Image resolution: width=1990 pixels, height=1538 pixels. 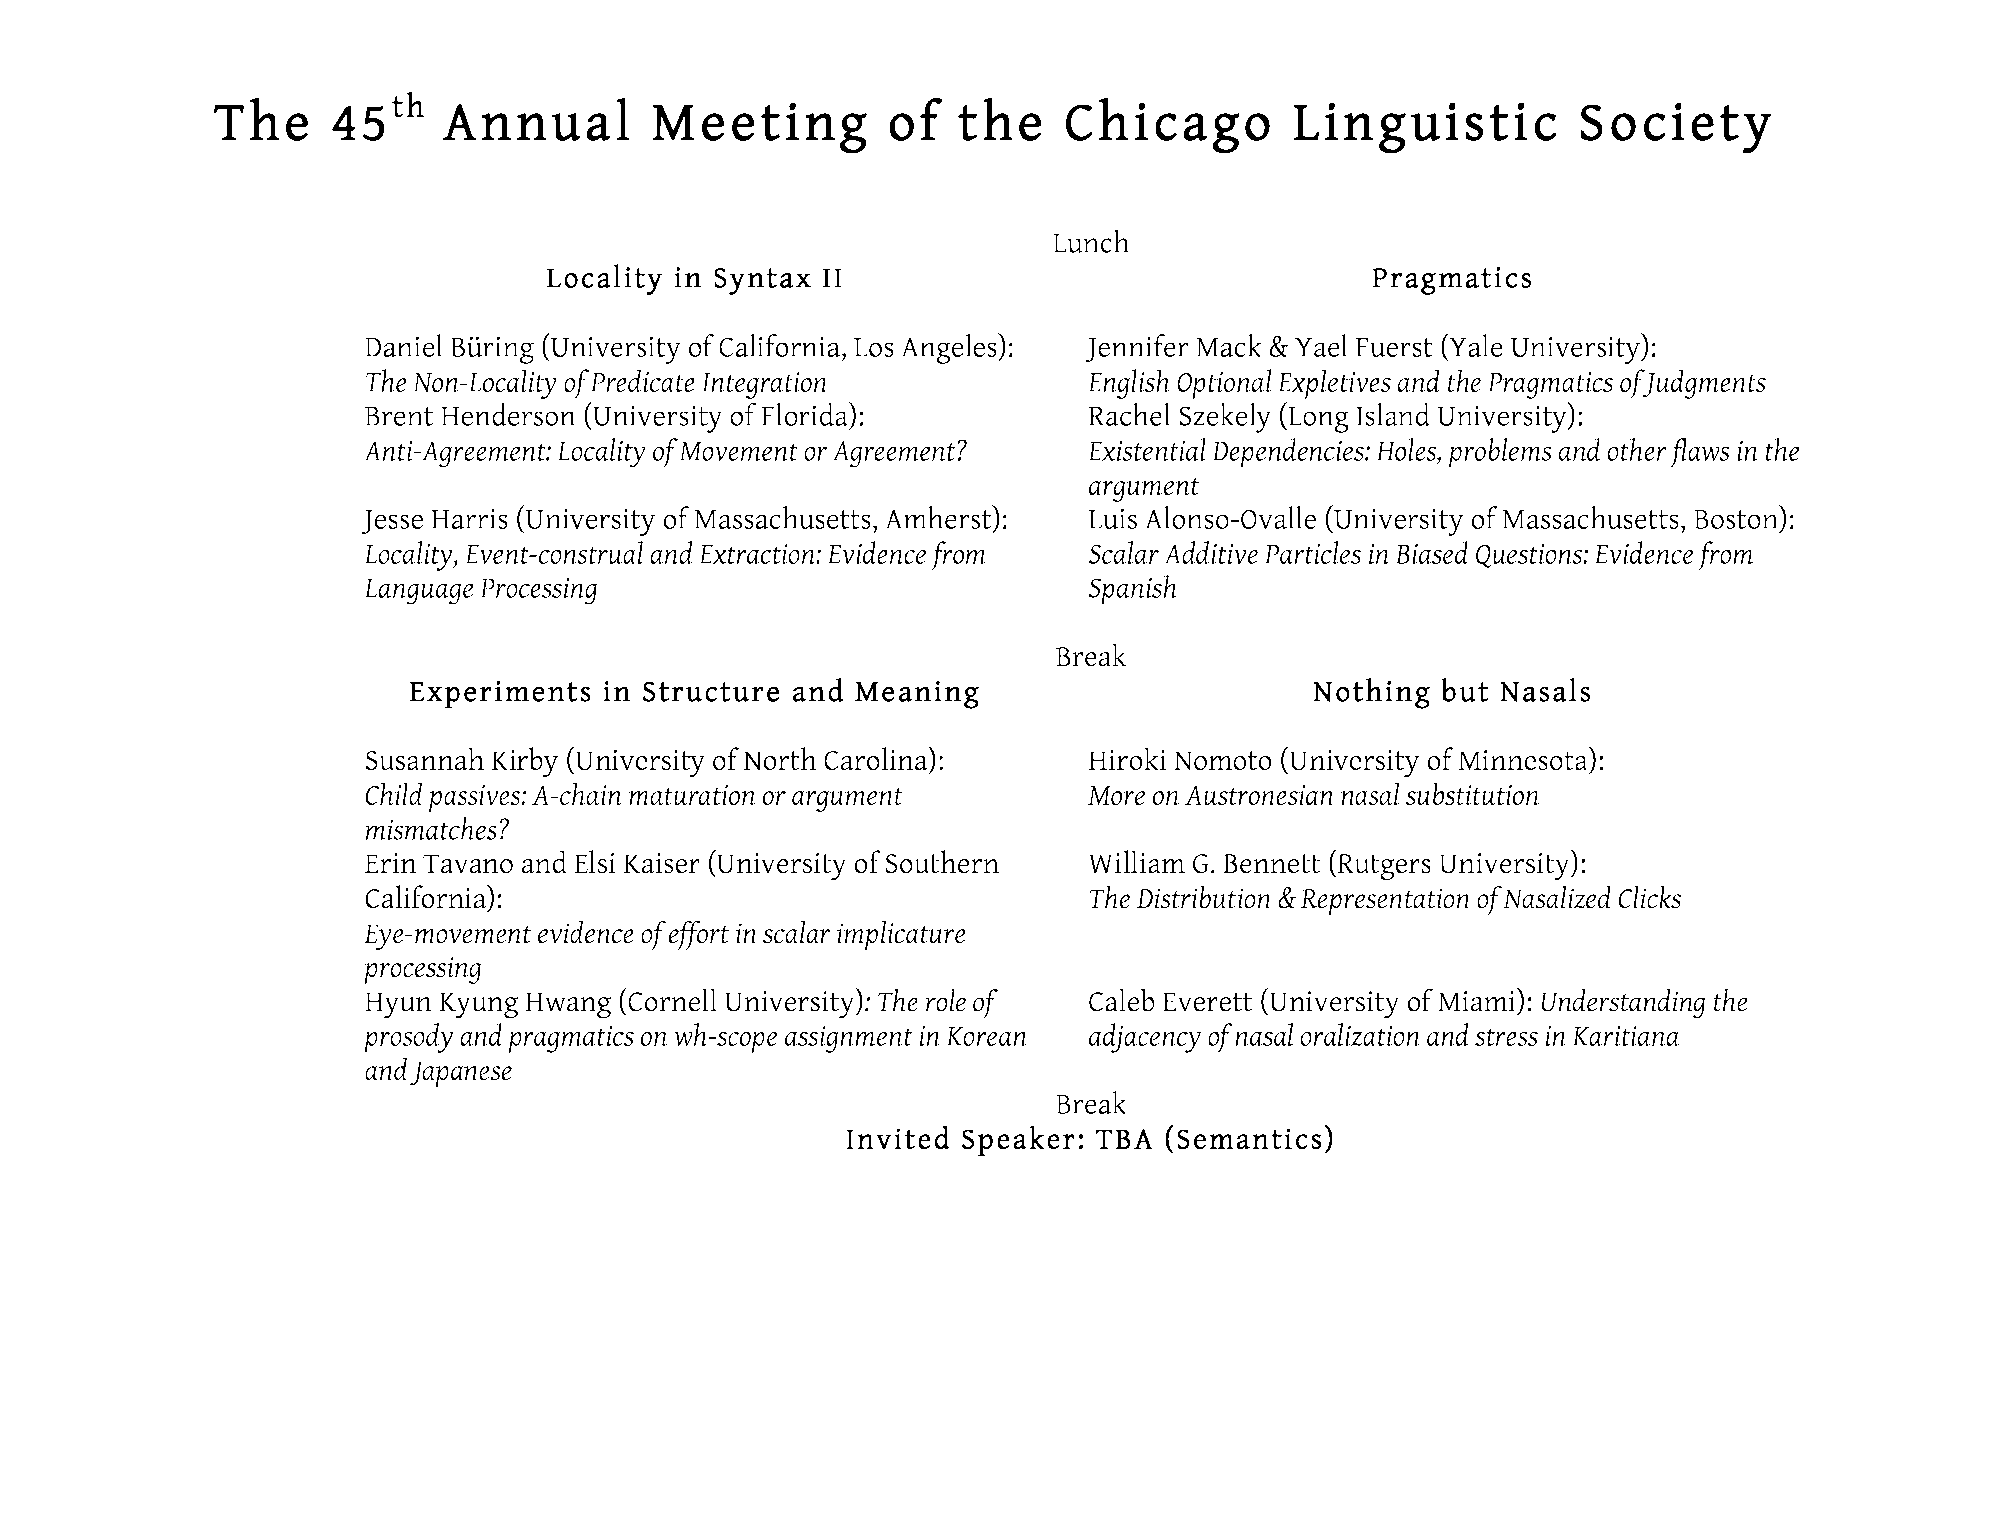 I want to click on Clicks, so click(x=1650, y=897).
